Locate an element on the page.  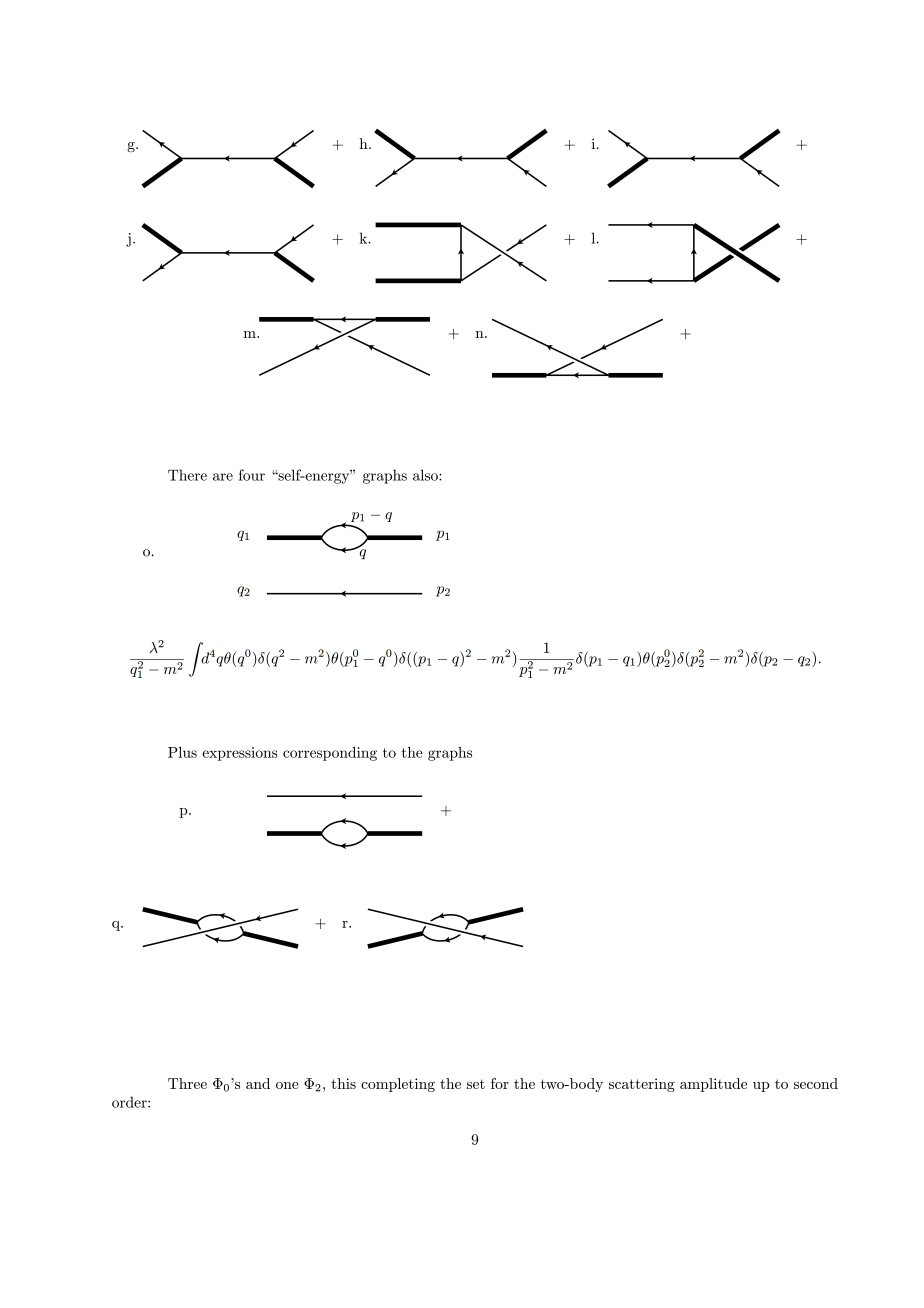
one is located at coordinates (287, 1085).
